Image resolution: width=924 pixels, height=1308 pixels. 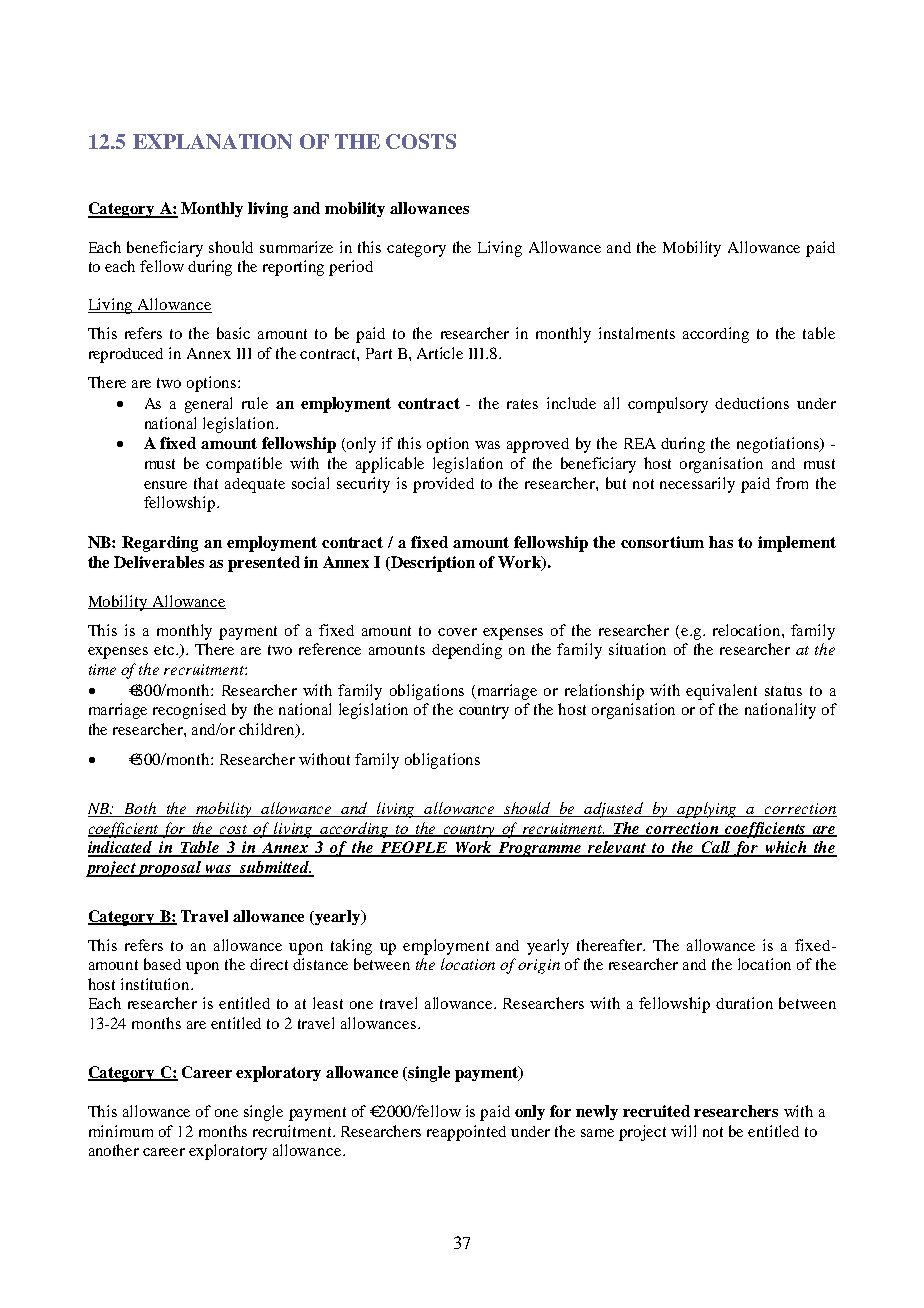 I want to click on minimum, so click(x=121, y=1131).
